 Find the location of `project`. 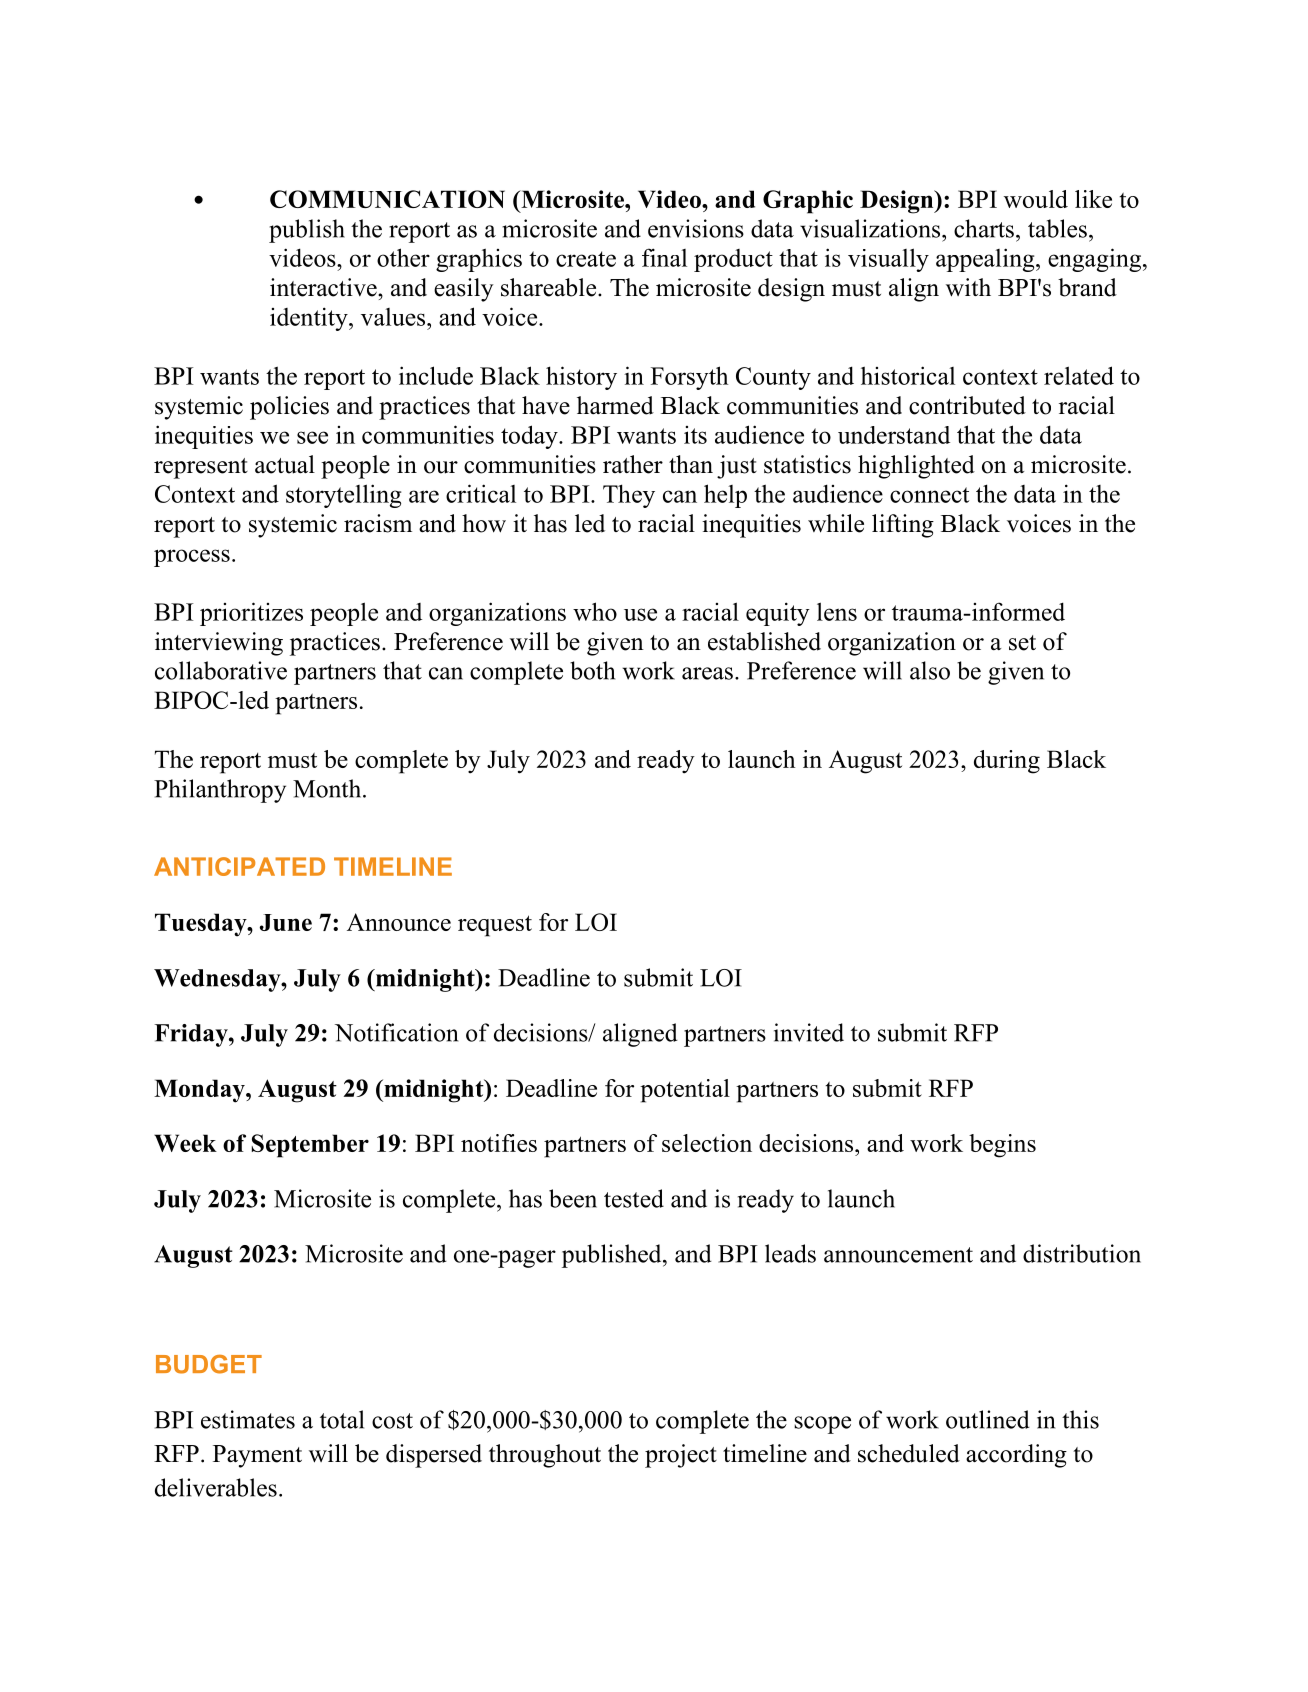

project is located at coordinates (681, 1456).
